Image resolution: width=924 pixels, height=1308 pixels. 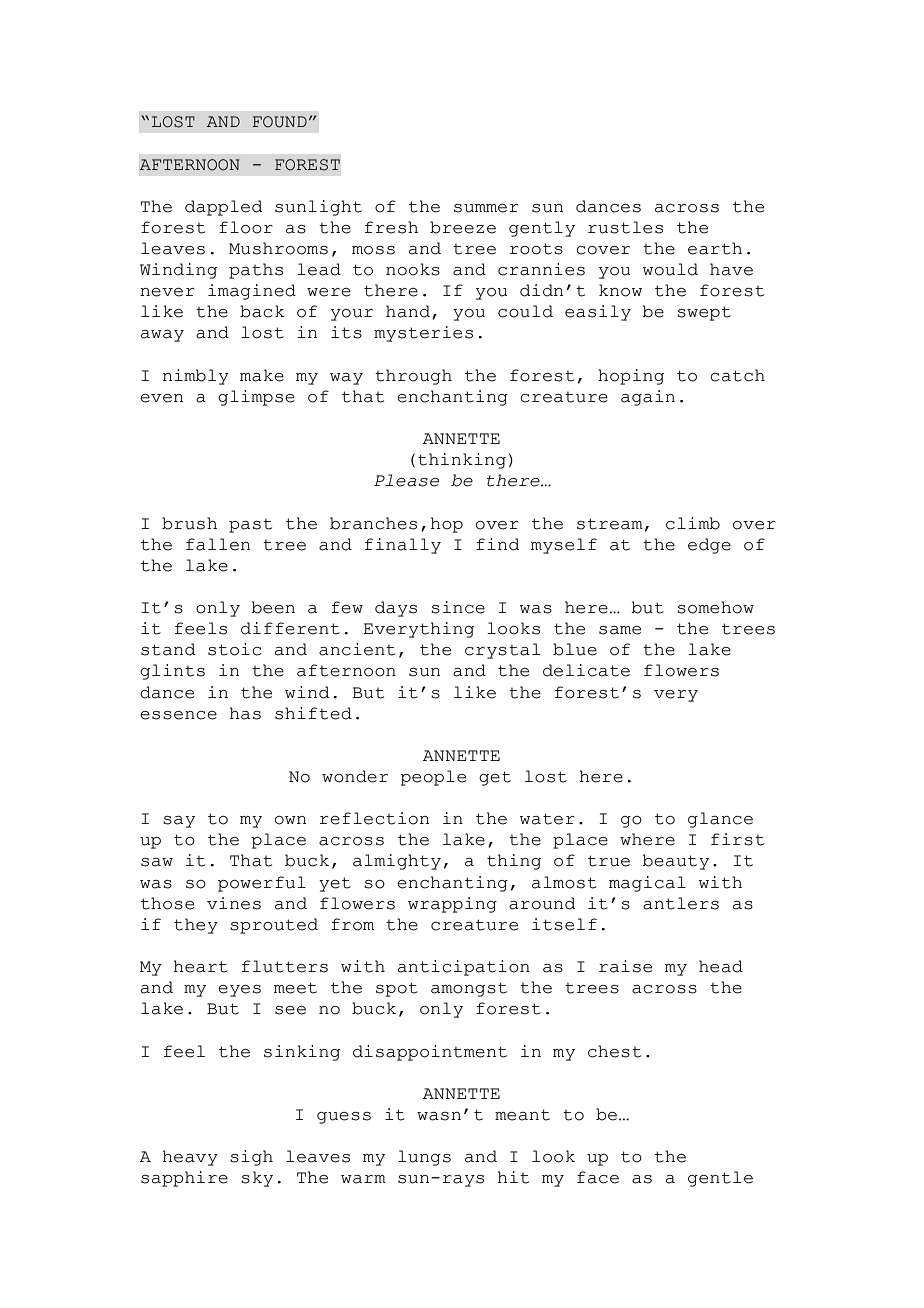 I want to click on through, so click(x=413, y=377).
